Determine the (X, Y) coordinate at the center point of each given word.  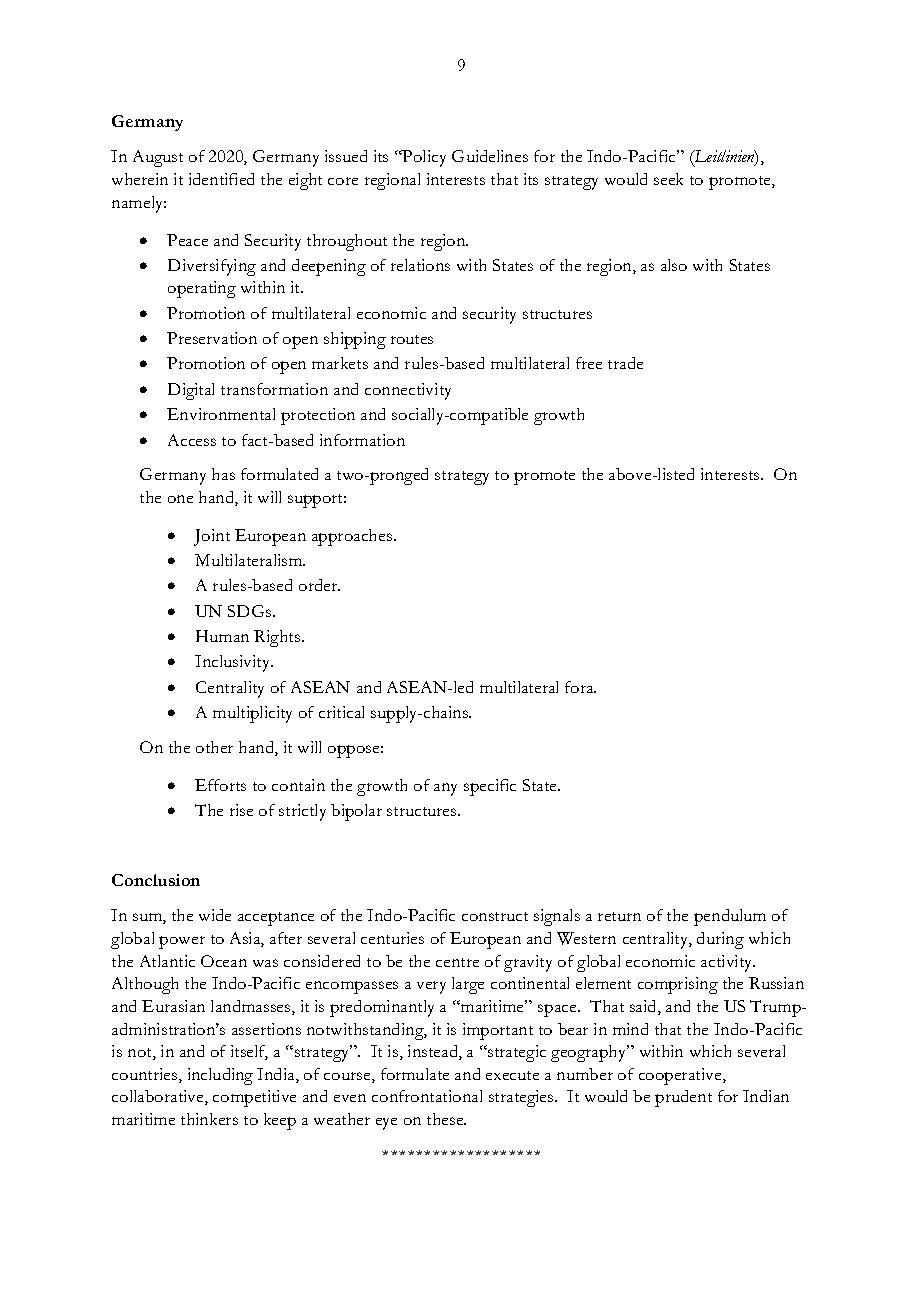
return (619, 916)
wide (215, 915)
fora (580, 687)
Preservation (212, 338)
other (214, 747)
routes (412, 339)
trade (625, 363)
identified (221, 179)
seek (668, 179)
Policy (423, 158)
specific (490, 787)
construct (495, 916)
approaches (353, 537)
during (720, 940)
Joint (212, 537)
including (220, 1076)
